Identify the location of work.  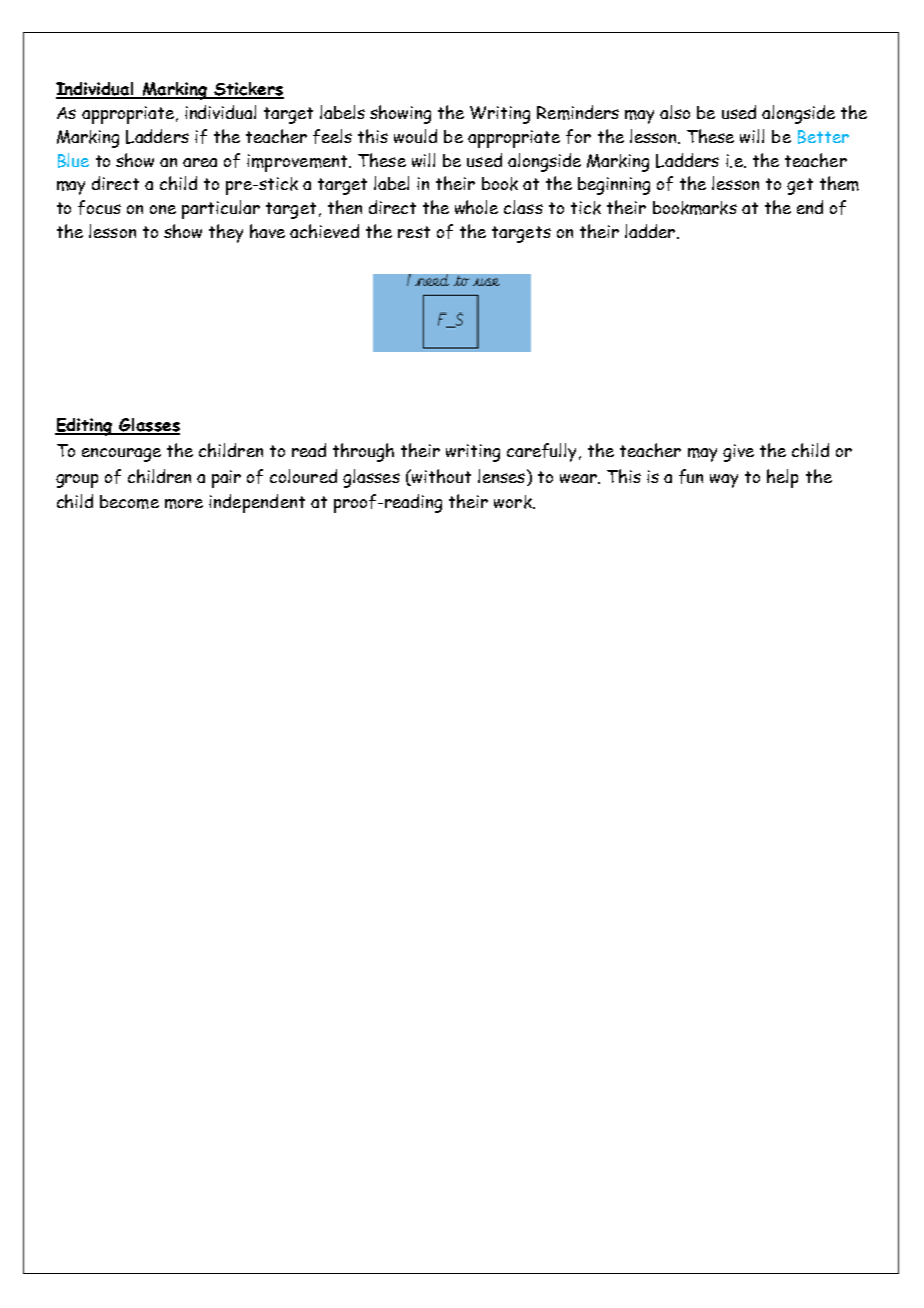
(514, 502).
